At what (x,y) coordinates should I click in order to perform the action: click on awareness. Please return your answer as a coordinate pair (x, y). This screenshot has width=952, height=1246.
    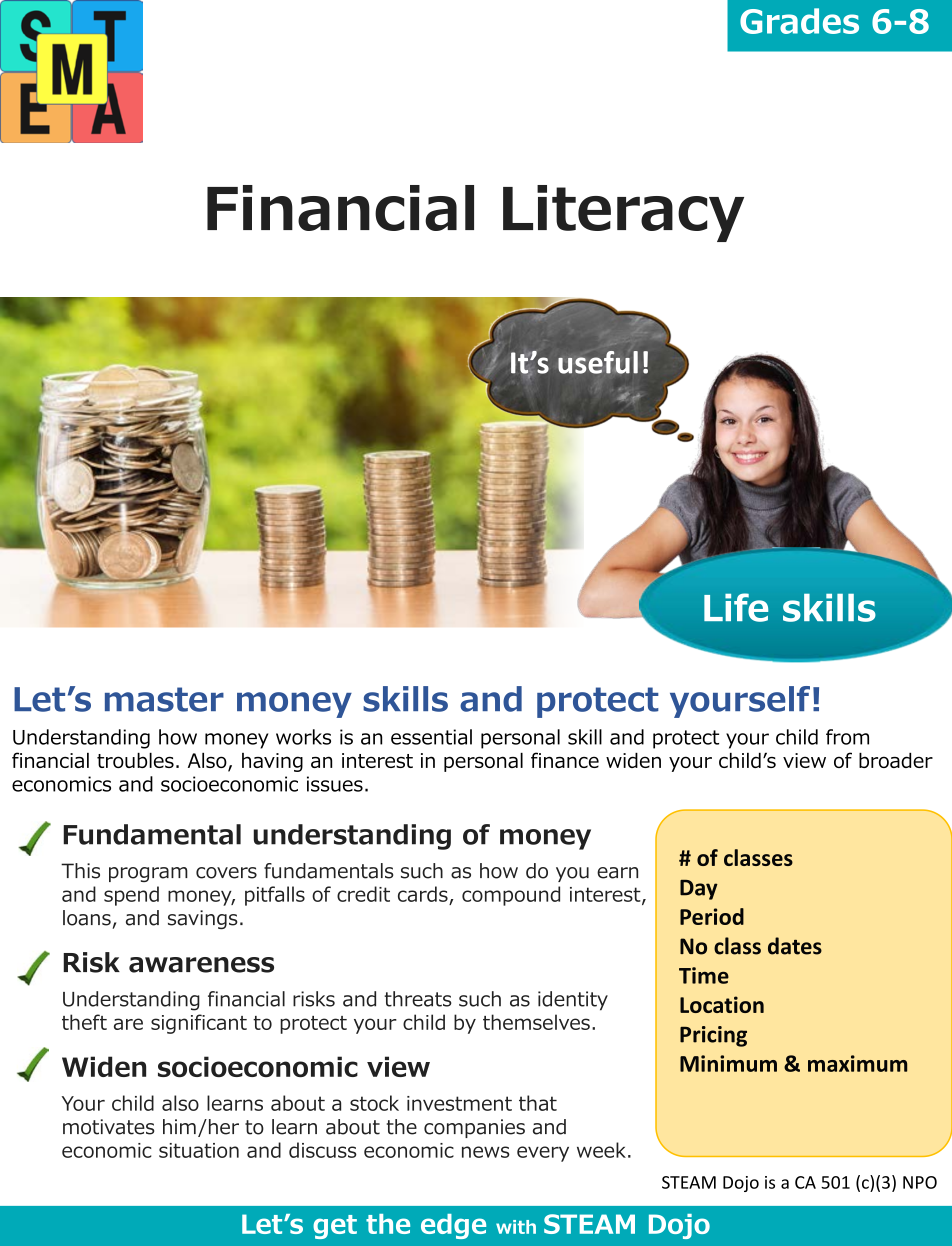
    Looking at the image, I should click on (201, 965).
